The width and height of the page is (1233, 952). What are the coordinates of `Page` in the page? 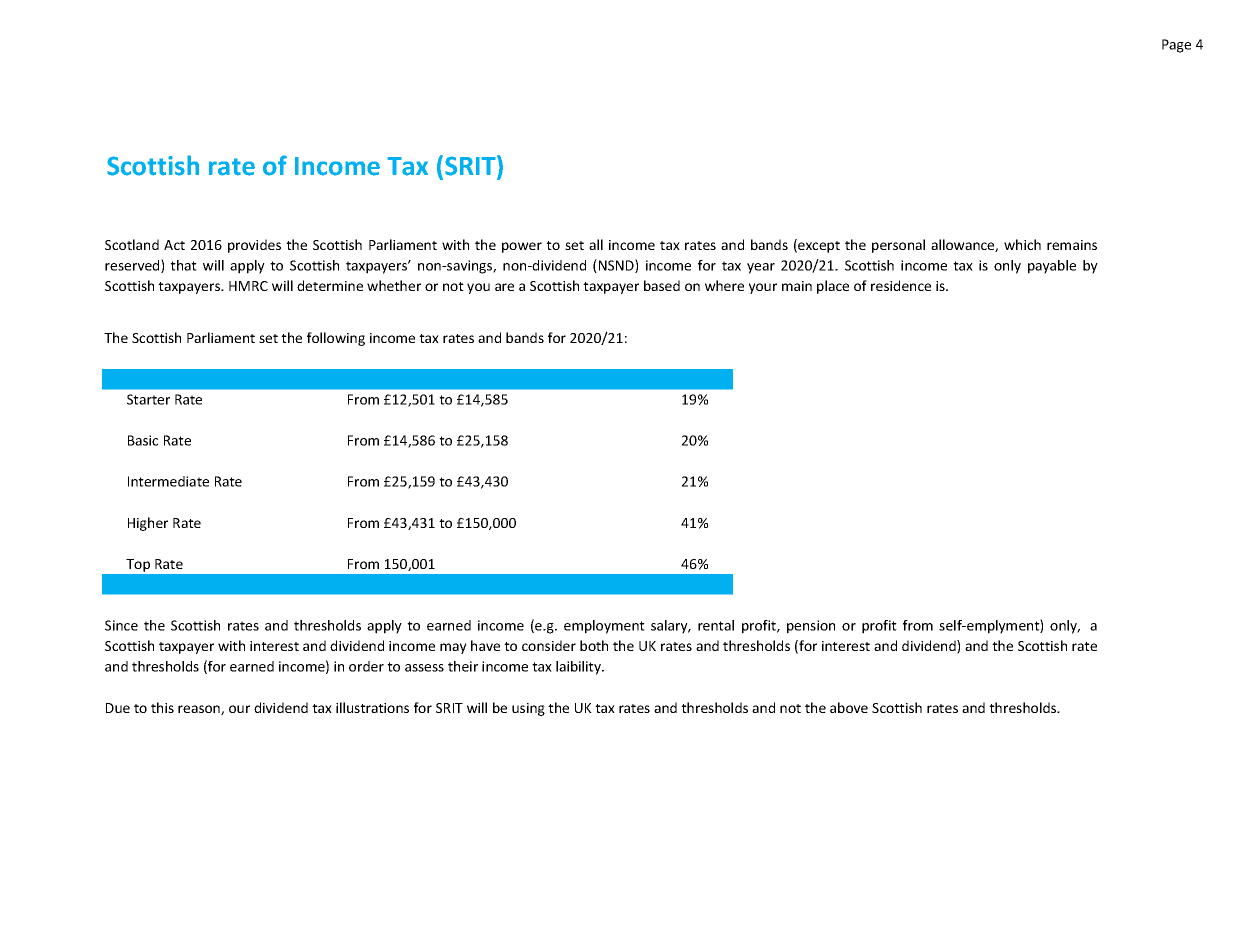 It's located at (1176, 46).
